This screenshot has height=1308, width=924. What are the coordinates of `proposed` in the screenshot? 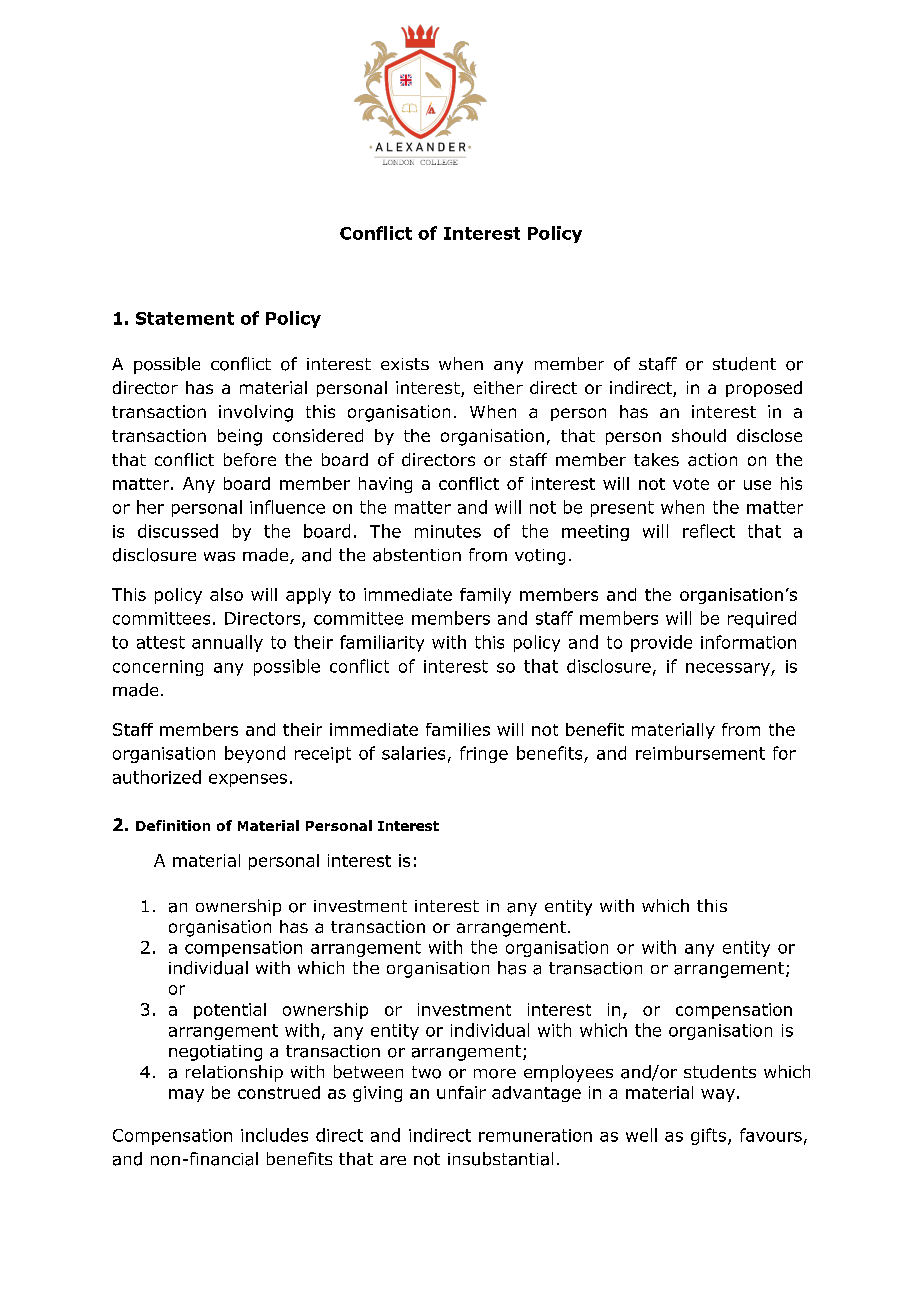 It's located at (764, 389).
